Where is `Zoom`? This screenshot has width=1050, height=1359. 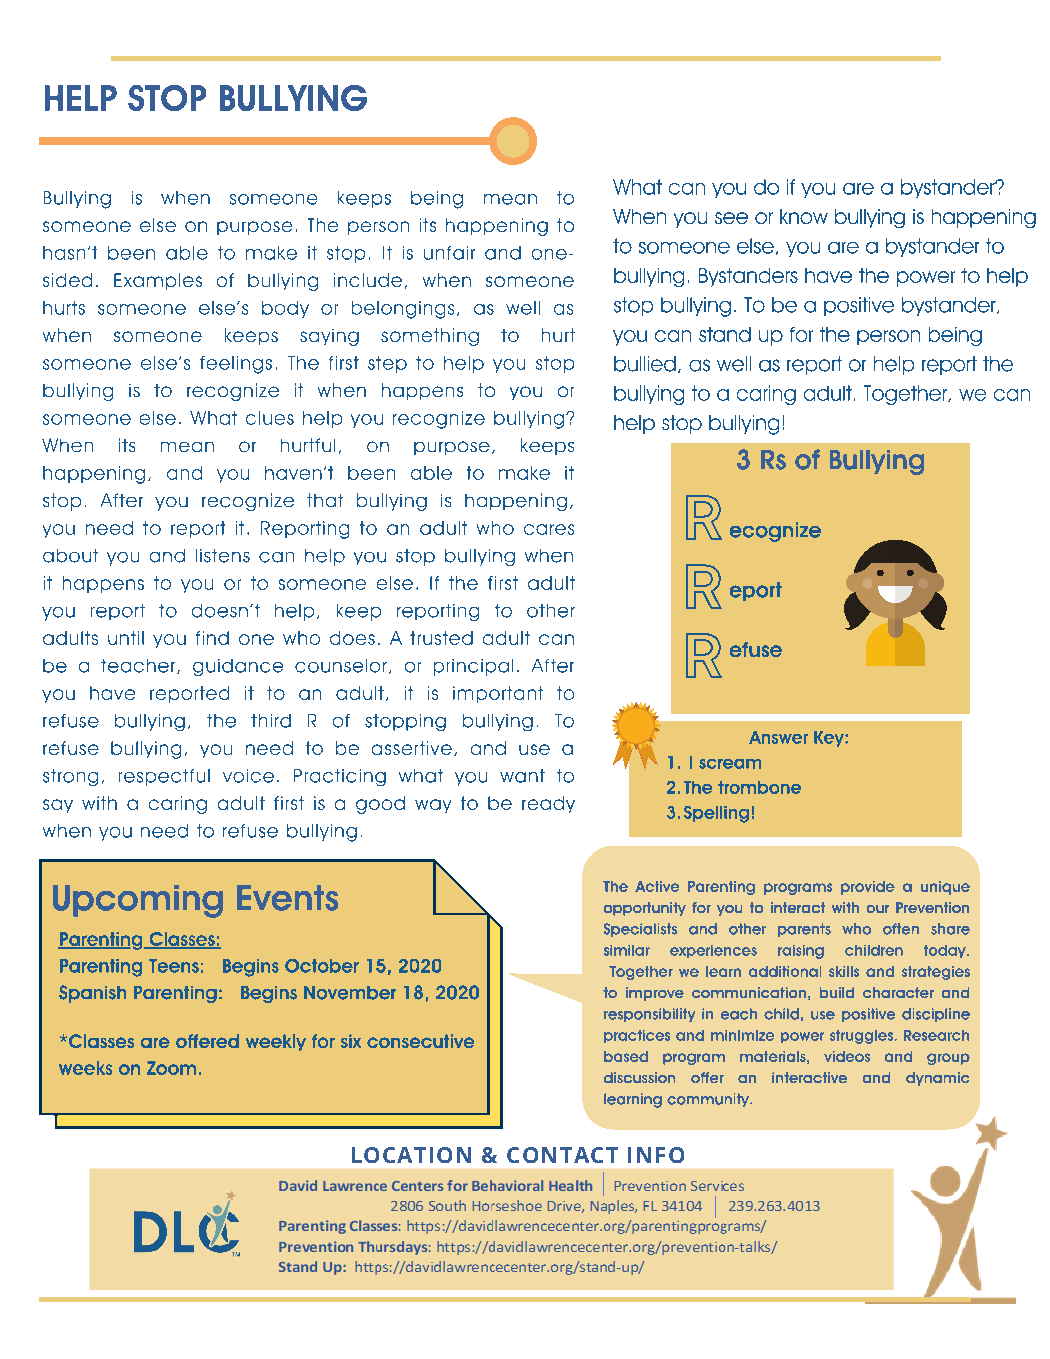 Zoom is located at coordinates (171, 1068).
